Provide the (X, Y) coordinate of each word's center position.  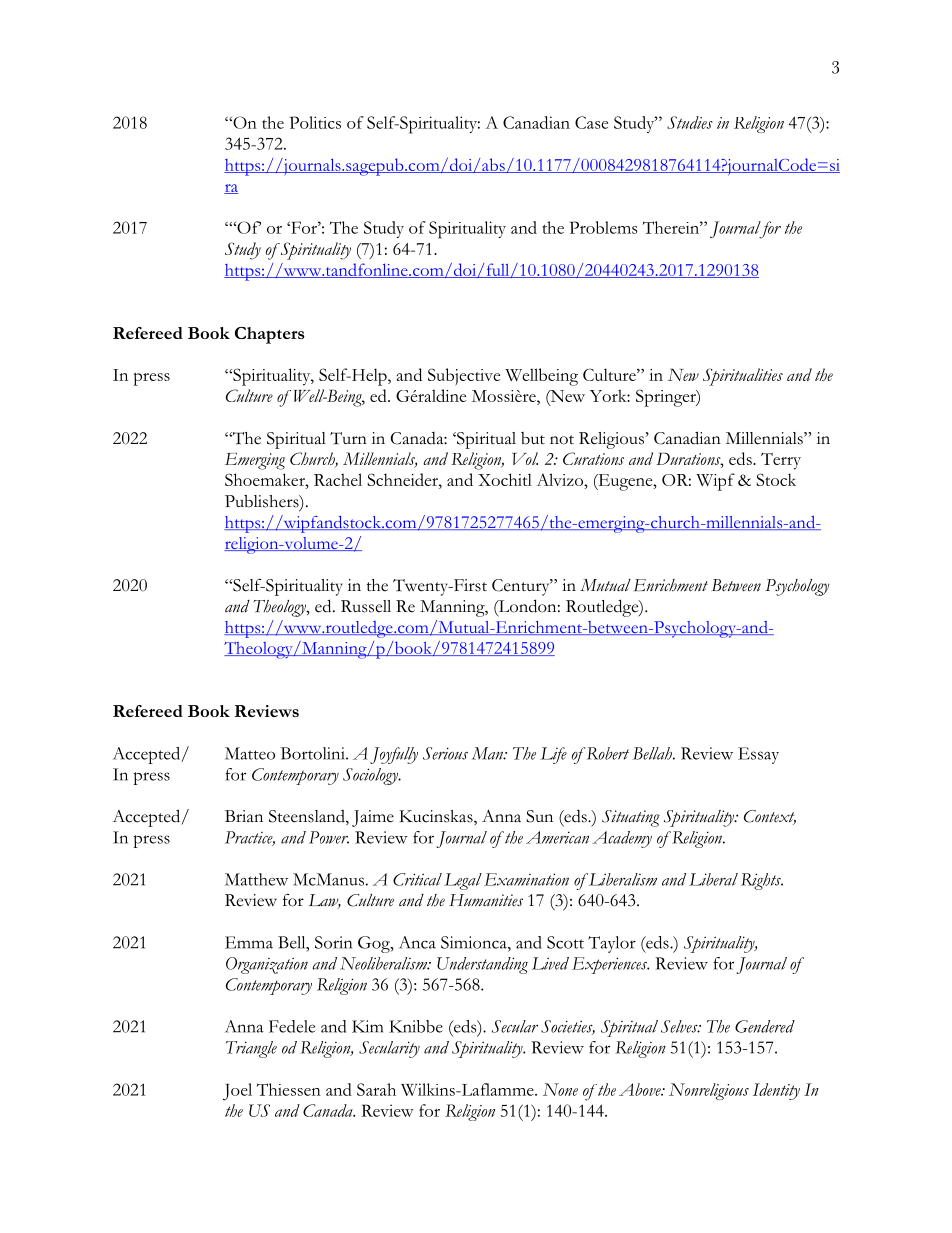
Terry (781, 461)
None (560, 1089)
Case (591, 122)
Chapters (270, 335)
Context (770, 817)
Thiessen (289, 1089)
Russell (366, 606)
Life (553, 755)
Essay (758, 755)
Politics (315, 122)
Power (329, 837)
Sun (539, 816)
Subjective (464, 377)
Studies (690, 122)
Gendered (765, 1026)
